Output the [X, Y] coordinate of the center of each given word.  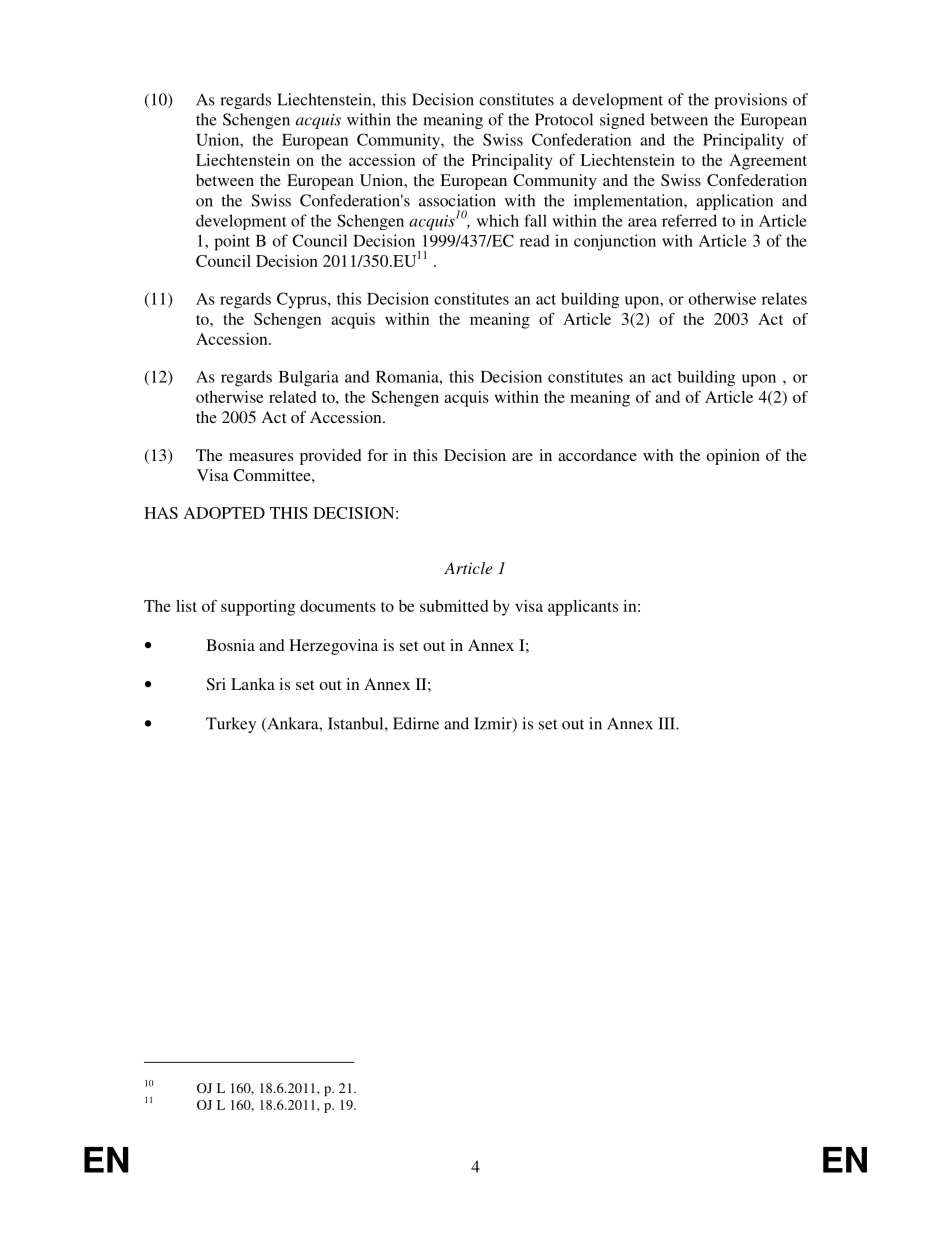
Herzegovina [333, 647]
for [377, 455]
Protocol [564, 119]
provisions [750, 101]
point [232, 242]
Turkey [231, 725]
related [292, 397]
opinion [733, 457]
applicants [583, 608]
